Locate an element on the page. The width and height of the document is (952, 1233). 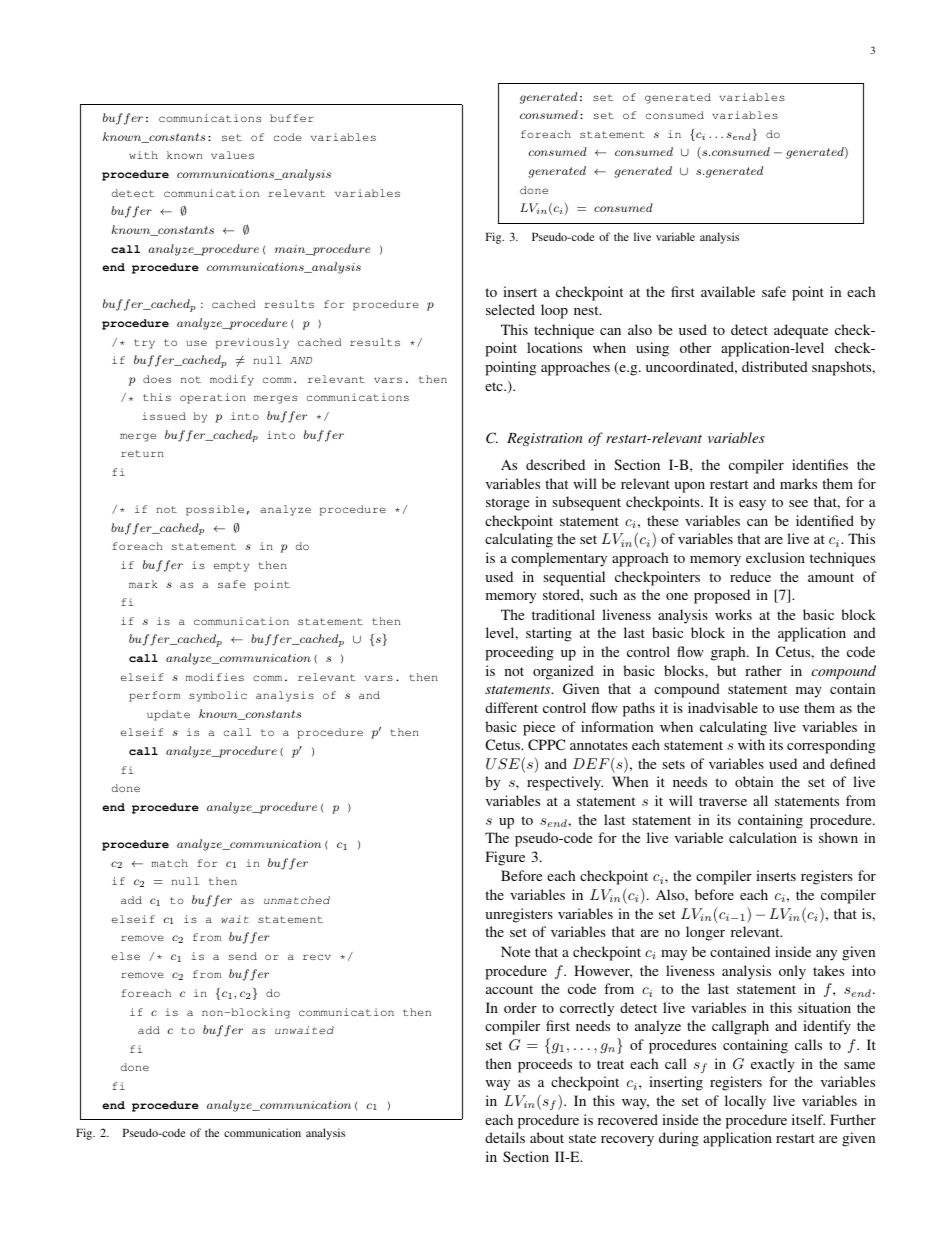
modifies is located at coordinates (215, 677).
